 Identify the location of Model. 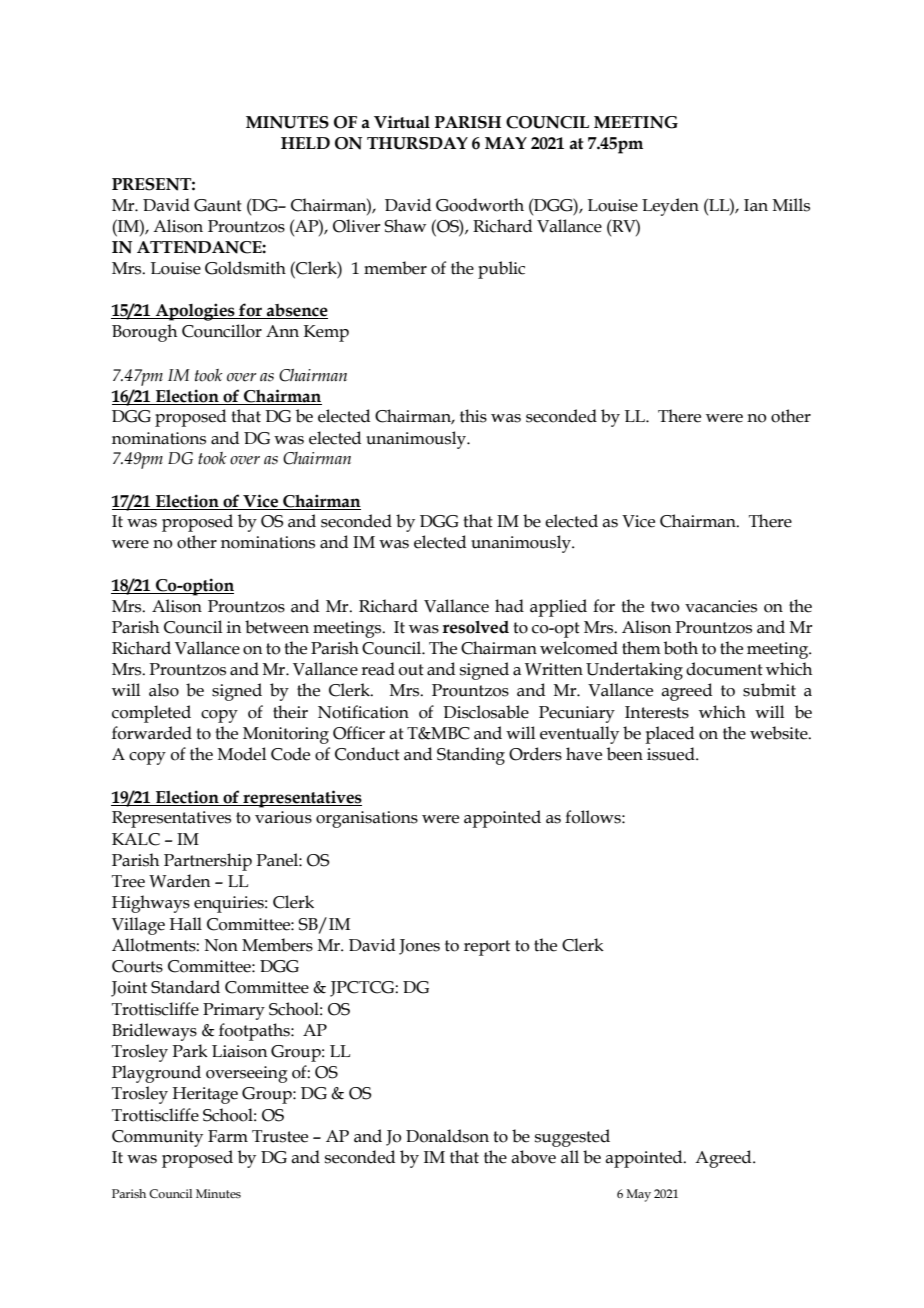
(241, 754).
